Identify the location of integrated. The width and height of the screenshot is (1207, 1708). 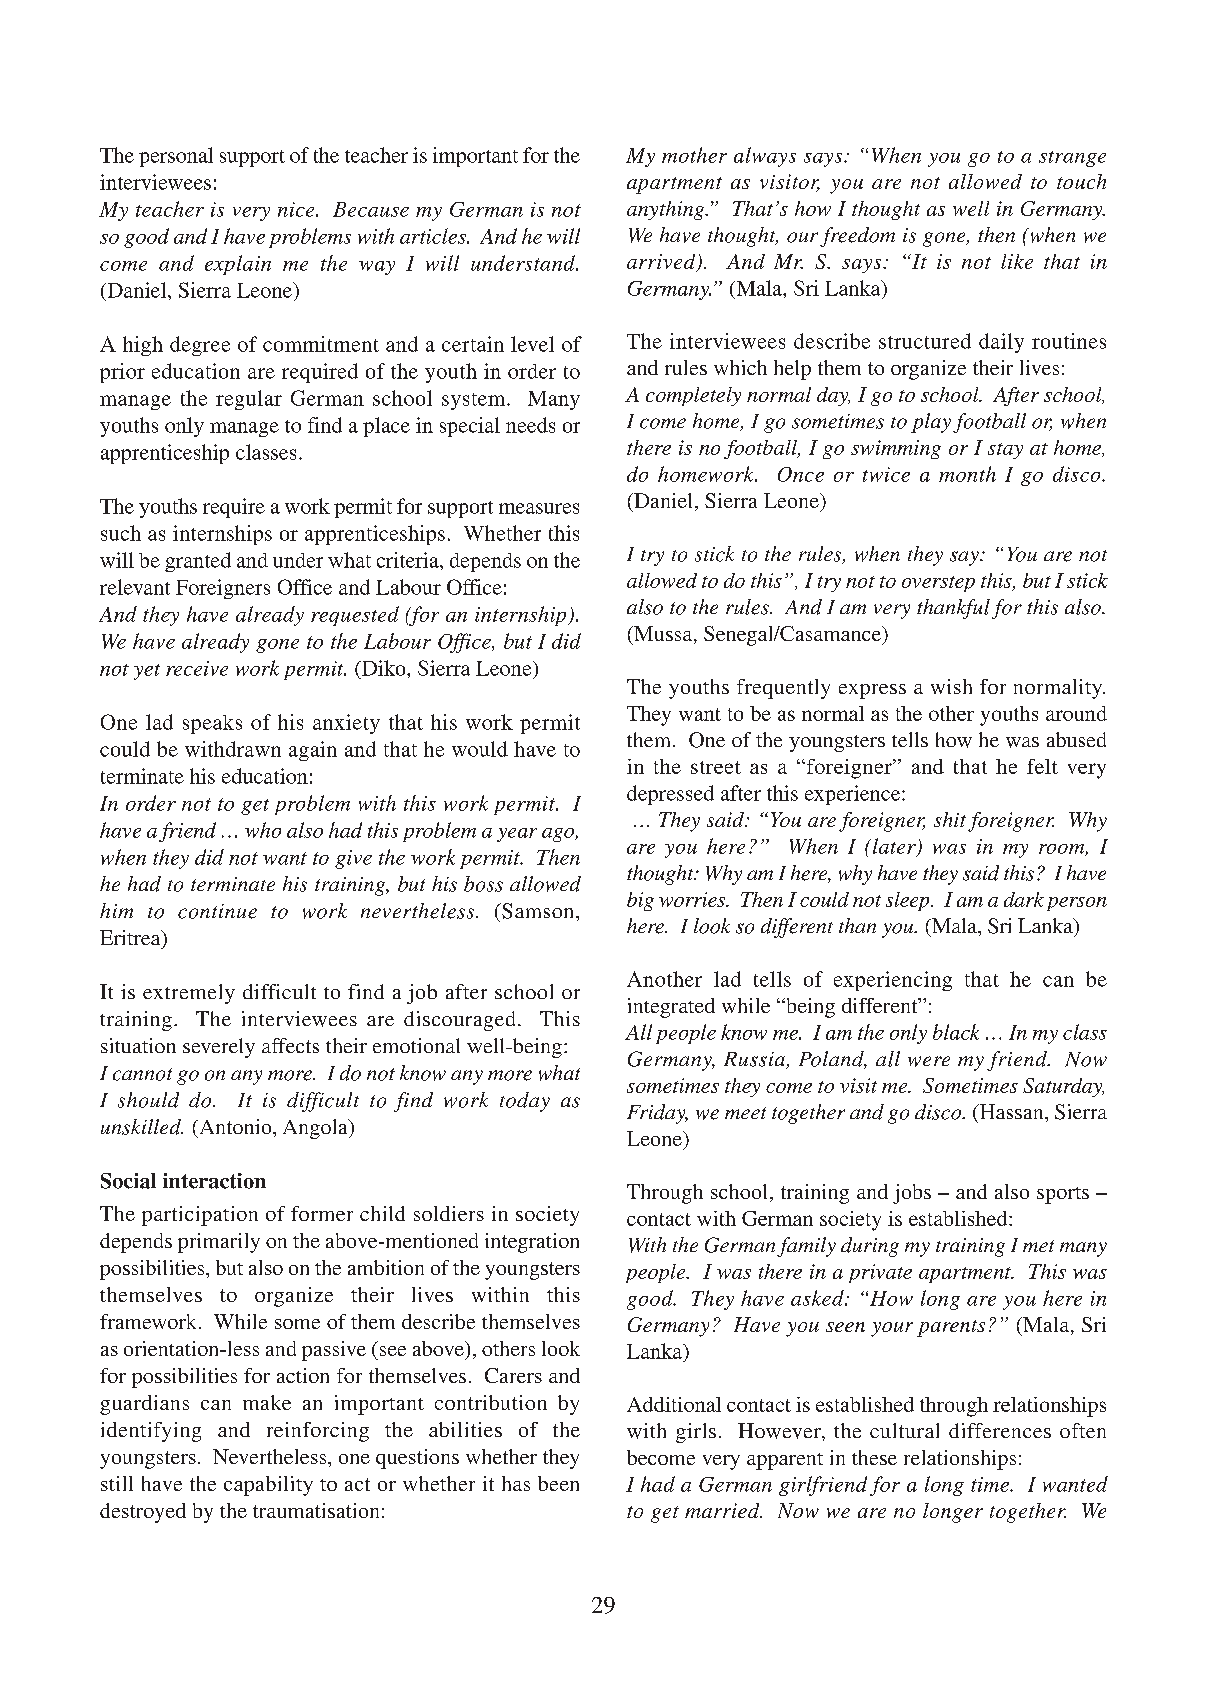
(671, 1008).
